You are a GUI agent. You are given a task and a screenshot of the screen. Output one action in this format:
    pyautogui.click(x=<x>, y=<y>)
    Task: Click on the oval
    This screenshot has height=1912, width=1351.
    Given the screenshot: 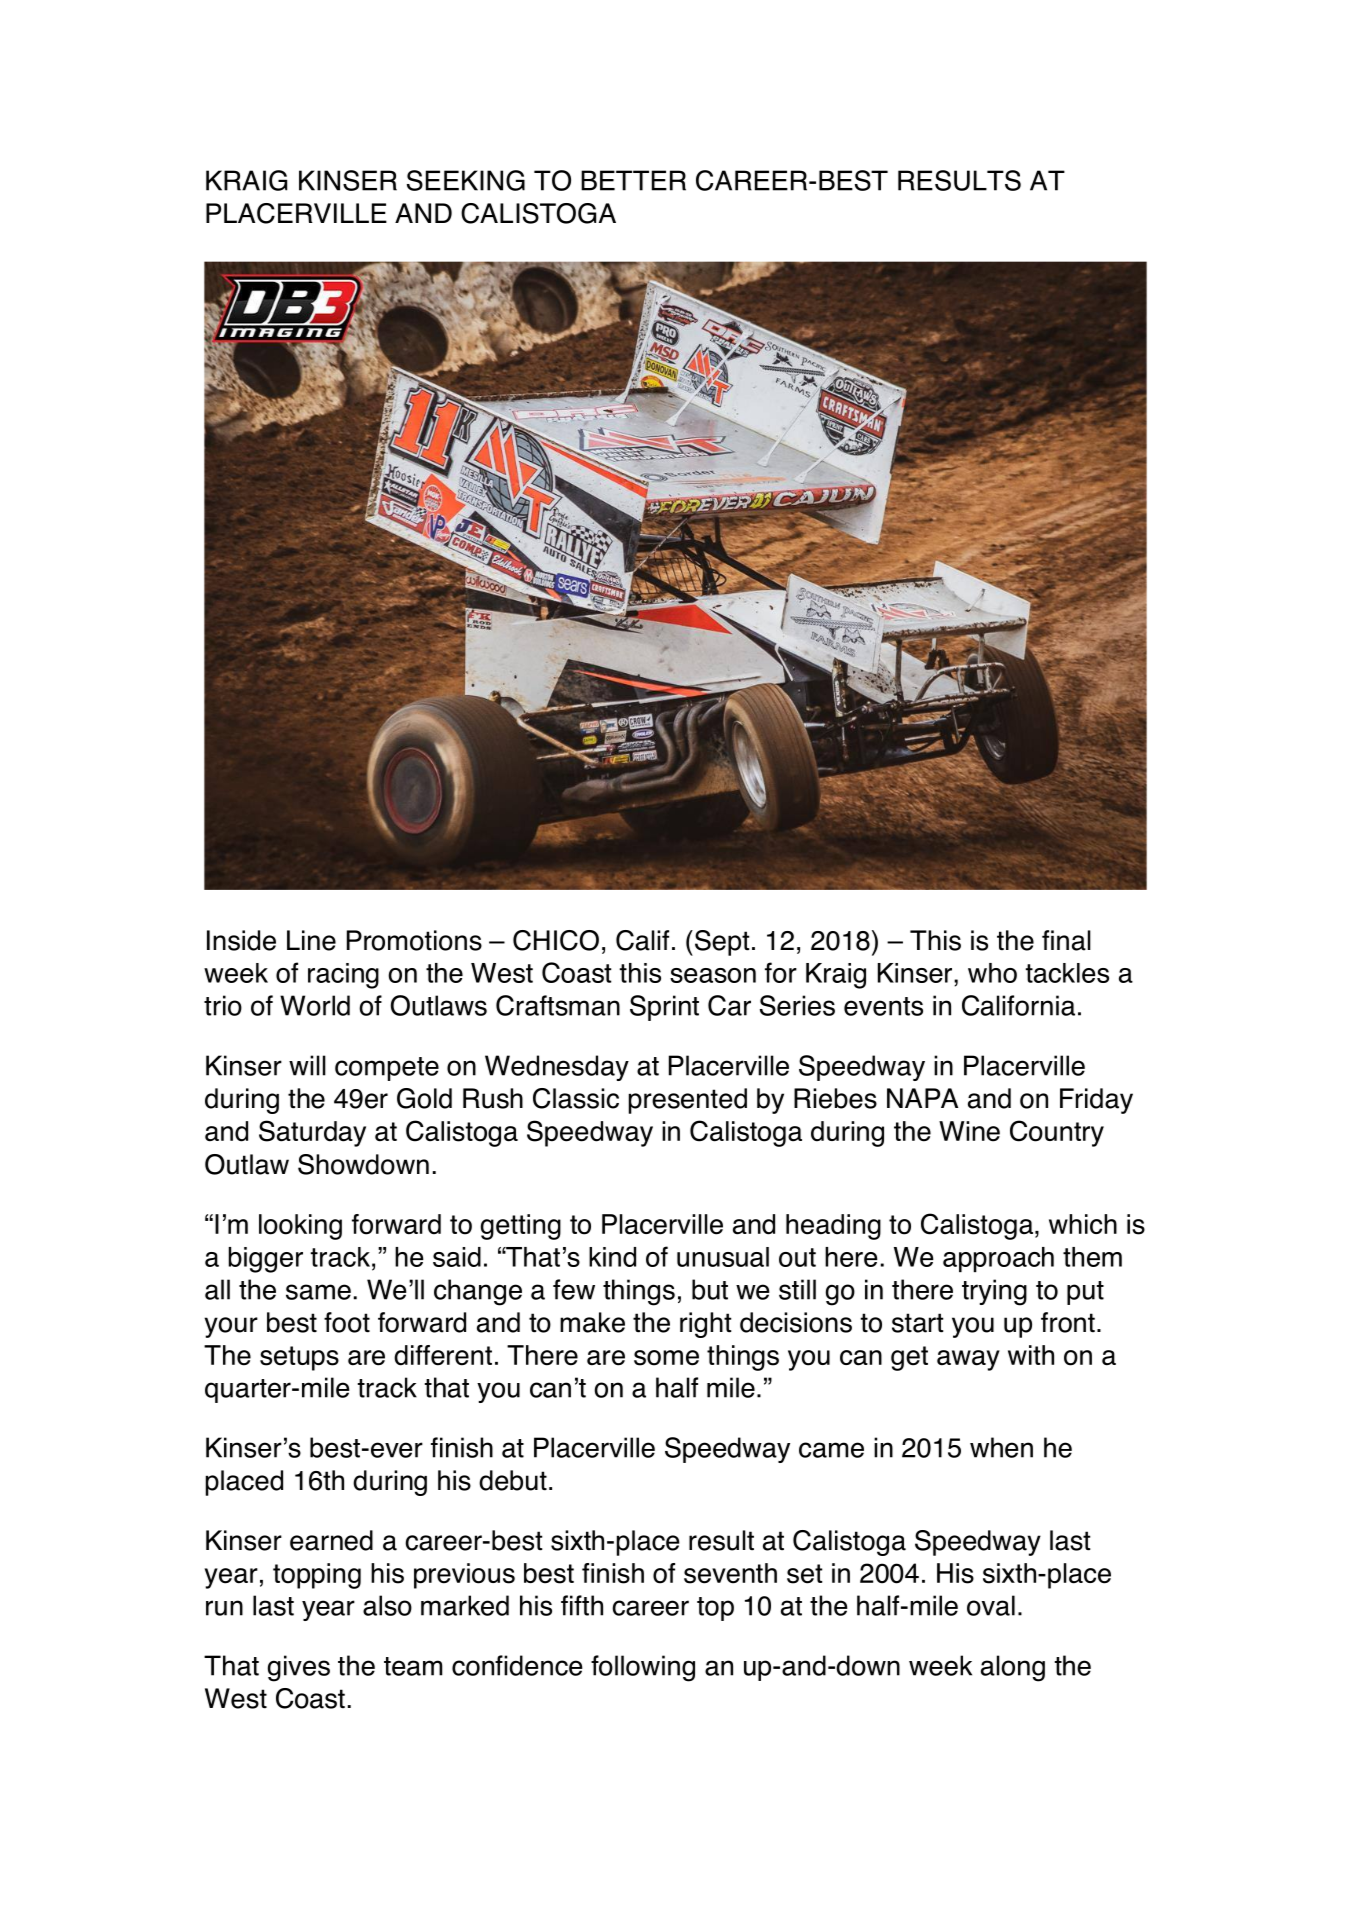 What is the action you would take?
    pyautogui.click(x=991, y=1605)
